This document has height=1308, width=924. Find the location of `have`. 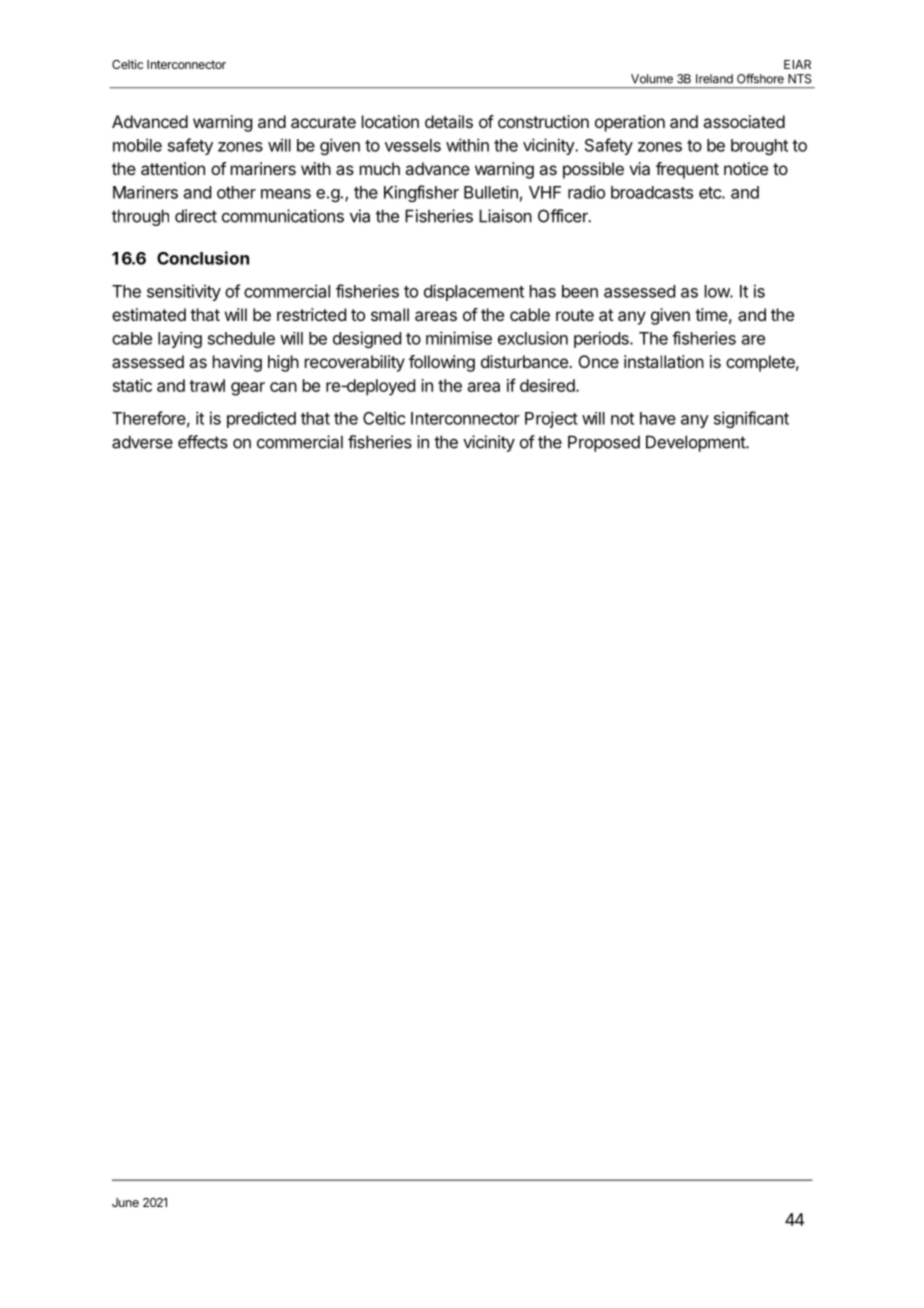

have is located at coordinates (658, 418).
